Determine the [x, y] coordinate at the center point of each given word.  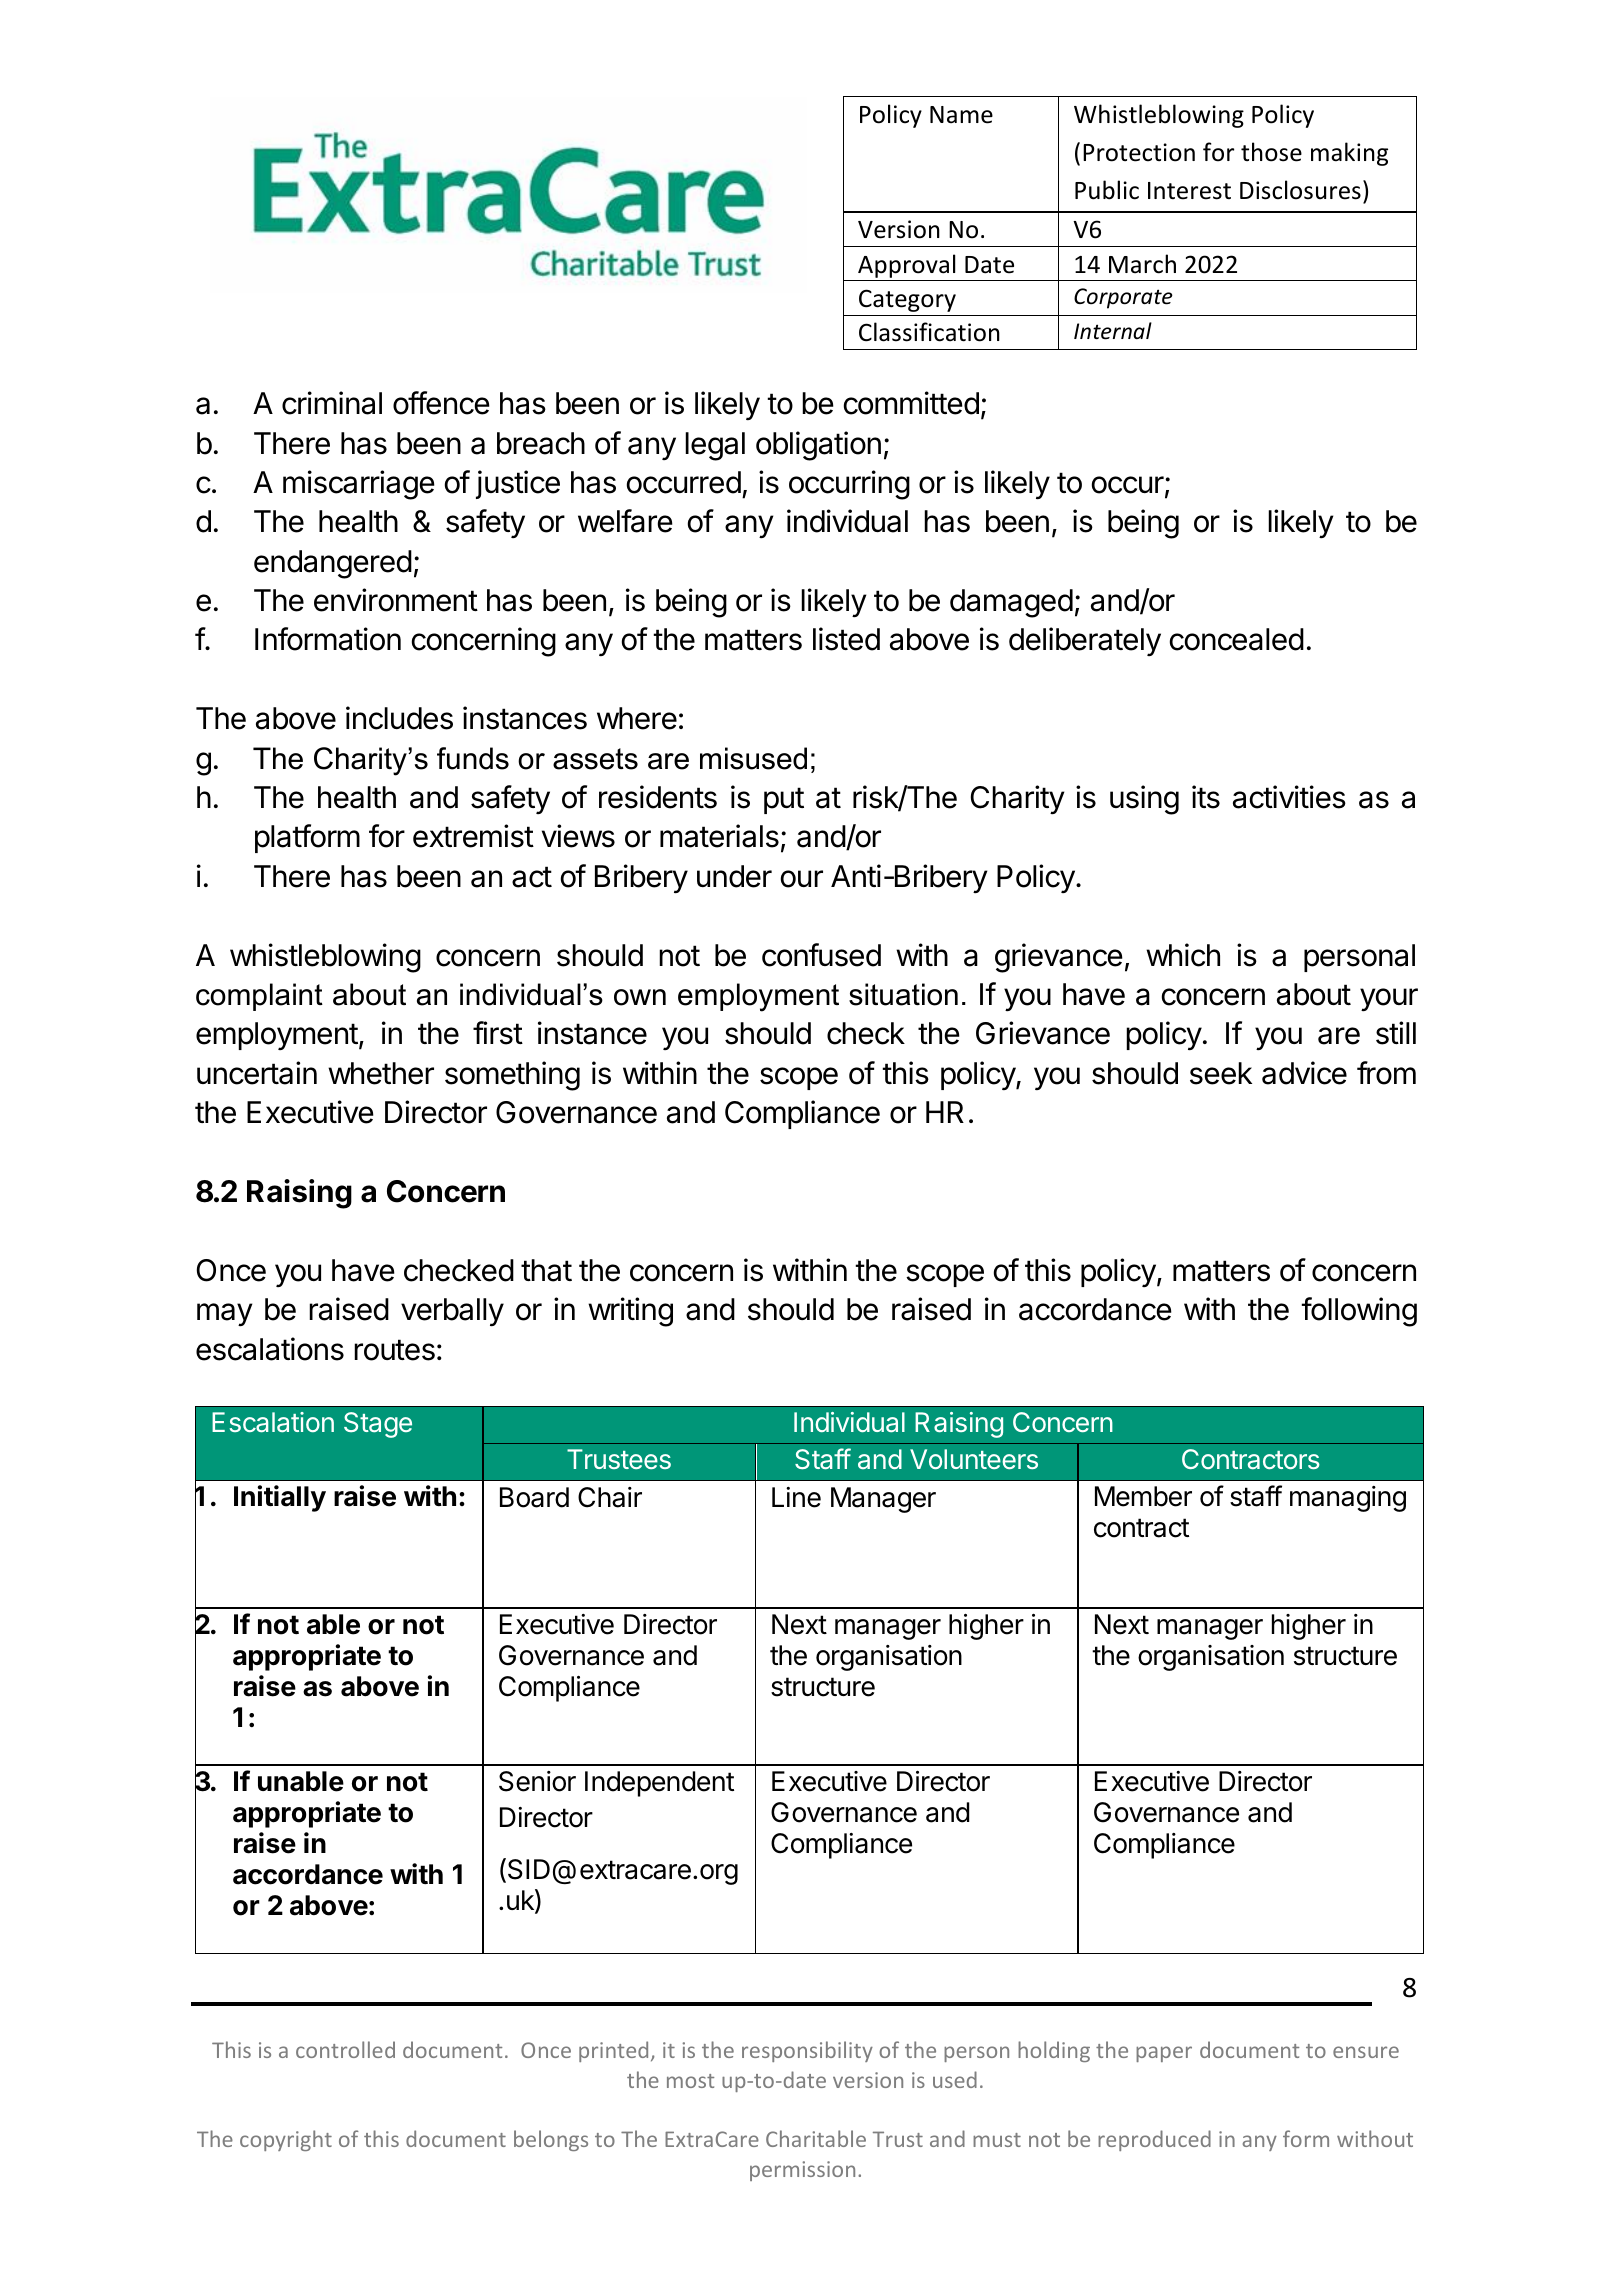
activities [1289, 797]
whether [381, 1073]
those [1271, 152]
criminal [332, 403]
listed [846, 639]
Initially [280, 1498]
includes [399, 718]
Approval [906, 266]
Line [796, 1497]
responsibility [807, 2051]
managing [1348, 1499]
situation [903, 994]
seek [1221, 1073]
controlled [345, 2049]
